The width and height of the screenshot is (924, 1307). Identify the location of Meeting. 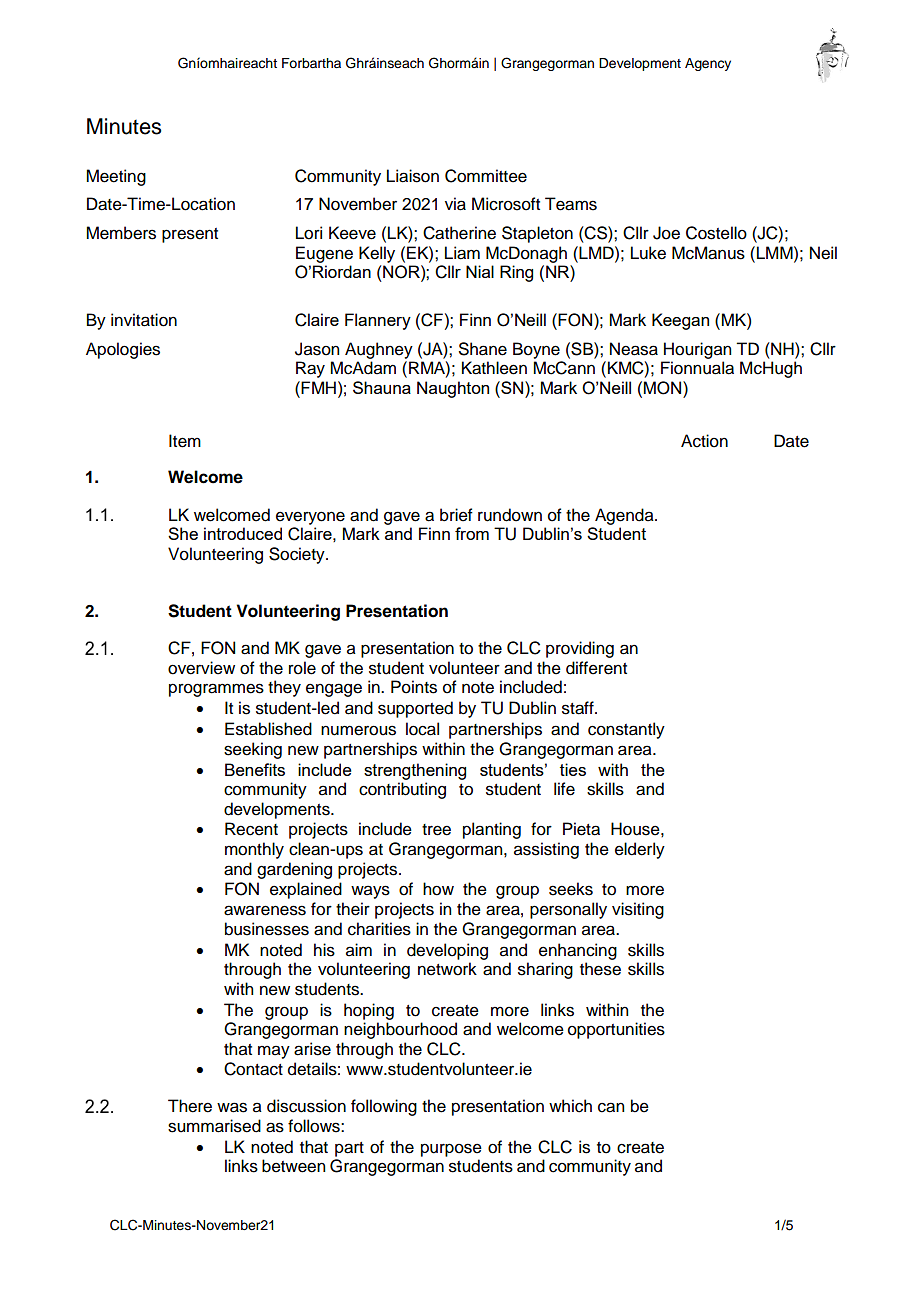
(116, 177).
